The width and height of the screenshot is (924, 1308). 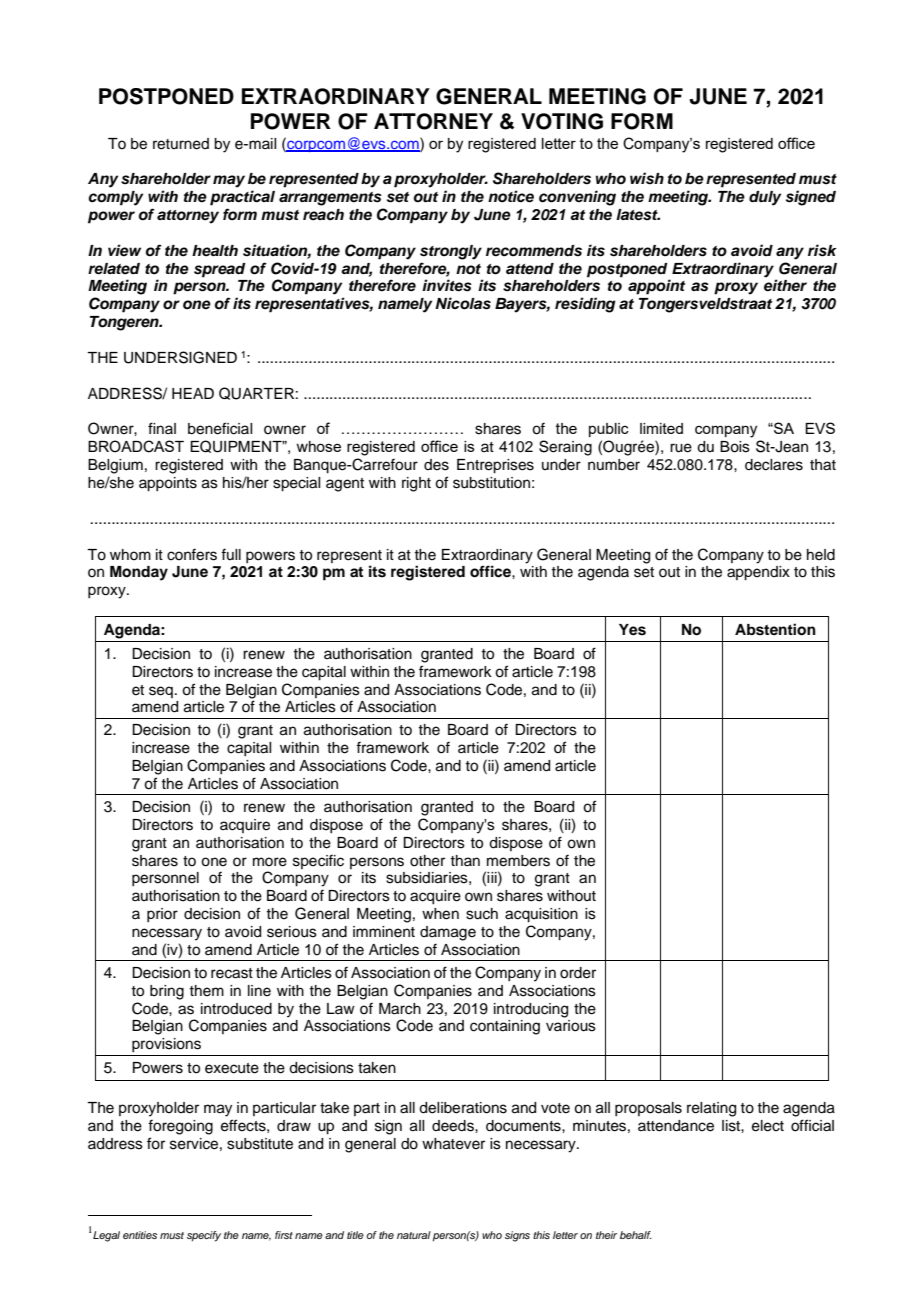 What do you see at coordinates (436, 465) in the screenshot?
I see `des` at bounding box center [436, 465].
